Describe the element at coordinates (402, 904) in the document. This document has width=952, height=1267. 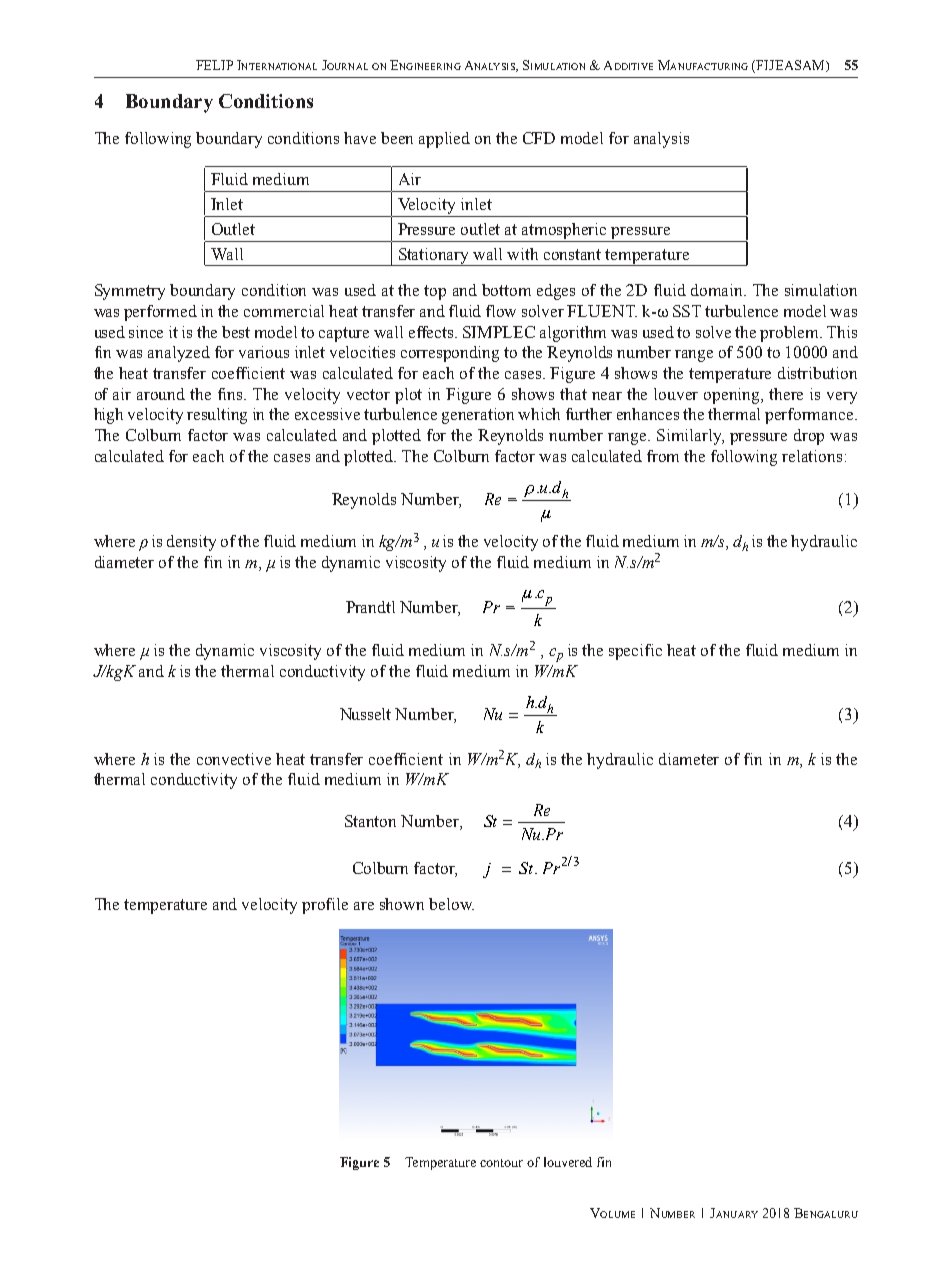
I see `shown` at that location.
